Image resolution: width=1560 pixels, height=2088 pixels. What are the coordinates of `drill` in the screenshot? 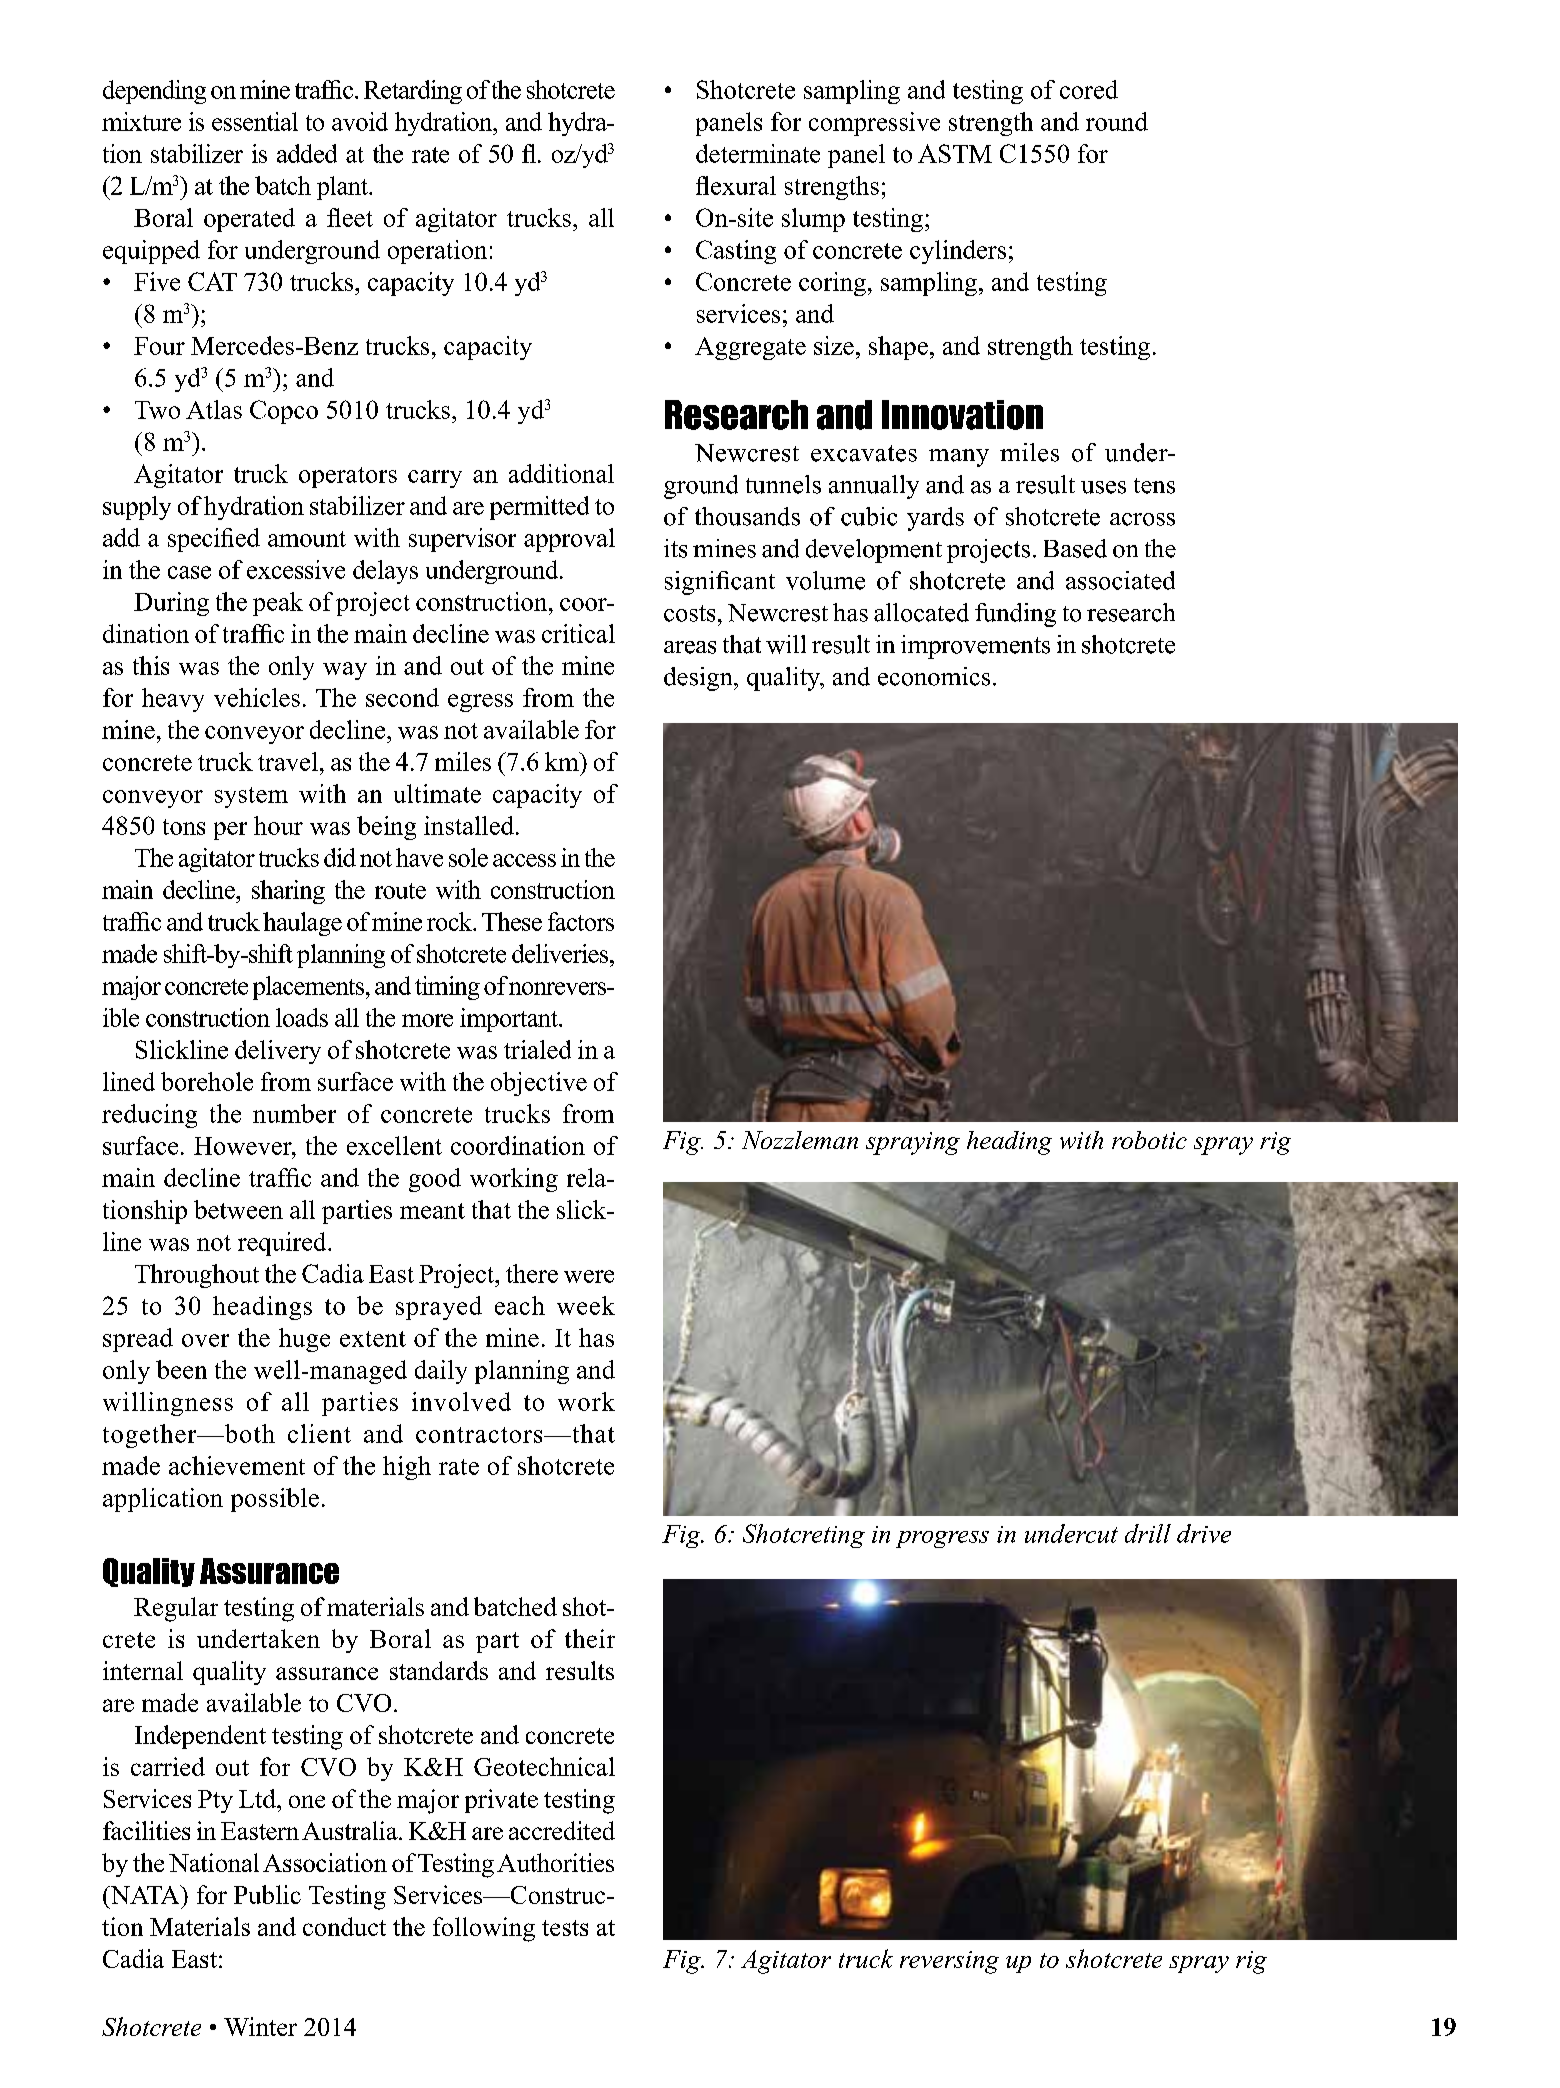 It's located at (1148, 1533).
